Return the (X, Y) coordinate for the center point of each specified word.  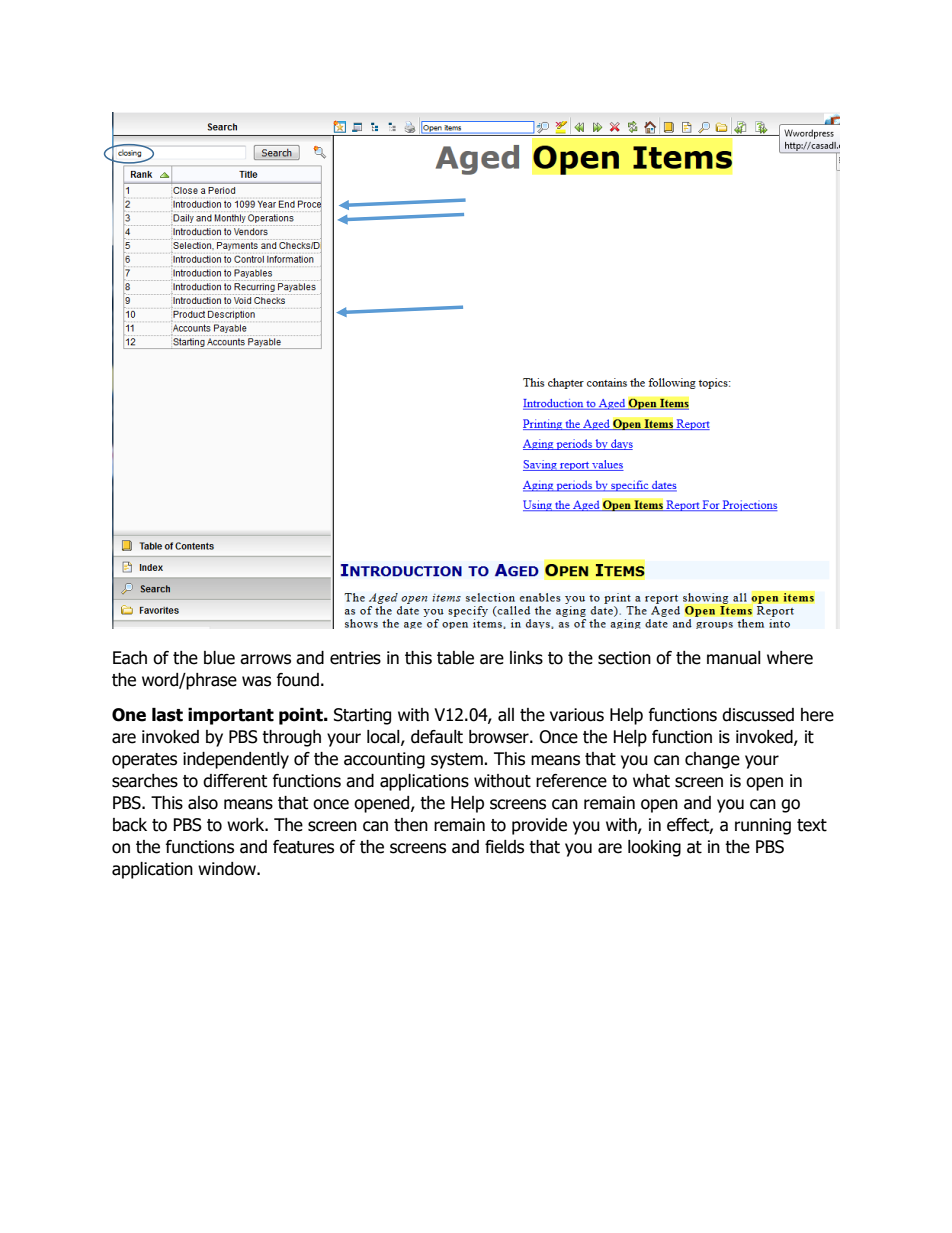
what (651, 781)
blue (219, 658)
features (303, 847)
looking (654, 848)
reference (571, 781)
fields (504, 847)
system (458, 761)
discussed (758, 715)
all (506, 715)
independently (236, 760)
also (203, 803)
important (231, 716)
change (712, 760)
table (455, 658)
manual (734, 658)
